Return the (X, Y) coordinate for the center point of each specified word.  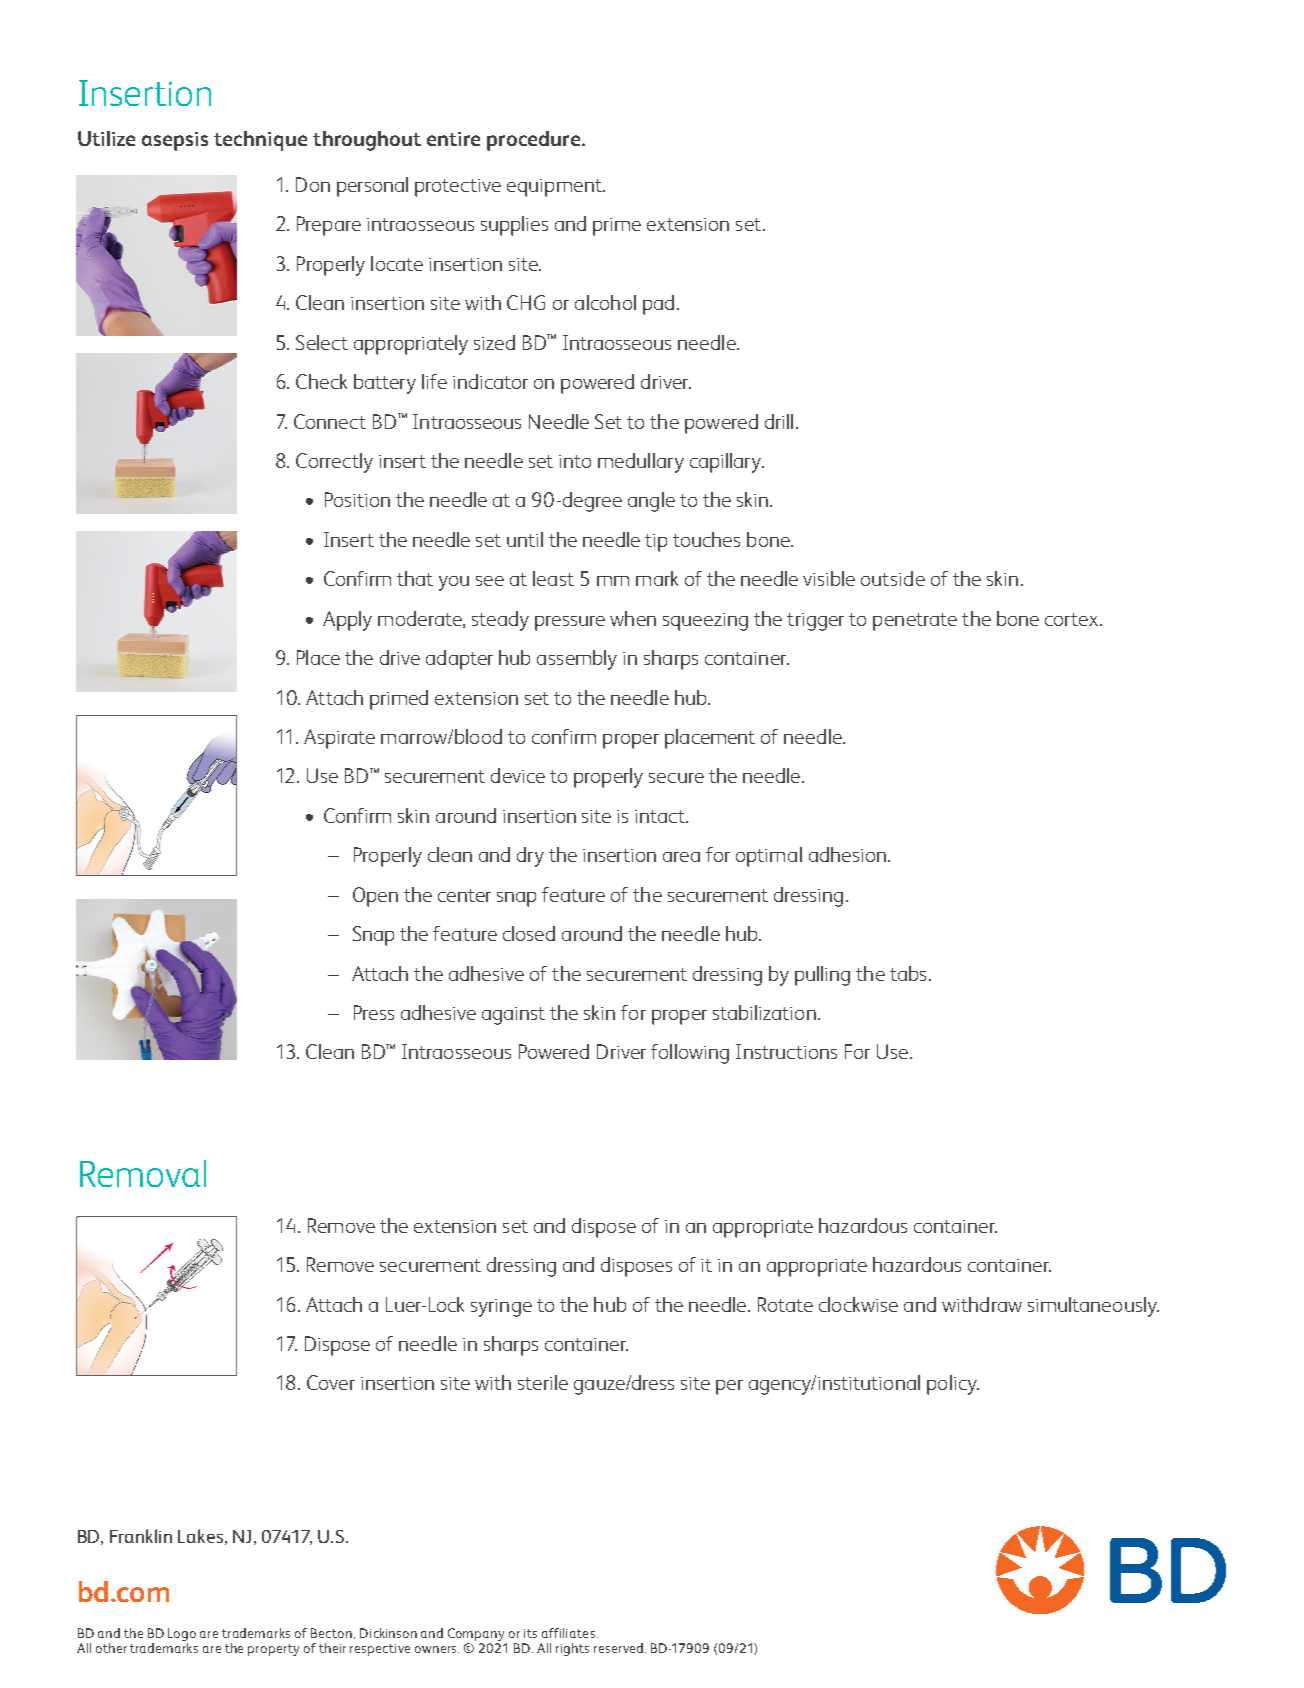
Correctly (334, 463)
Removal (143, 1173)
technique (260, 141)
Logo (182, 1634)
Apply (347, 621)
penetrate (915, 622)
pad (658, 305)
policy (953, 1385)
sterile (543, 1382)
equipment (555, 188)
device (518, 775)
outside (893, 578)
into (575, 461)
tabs (908, 973)
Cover (331, 1382)
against (513, 1016)
